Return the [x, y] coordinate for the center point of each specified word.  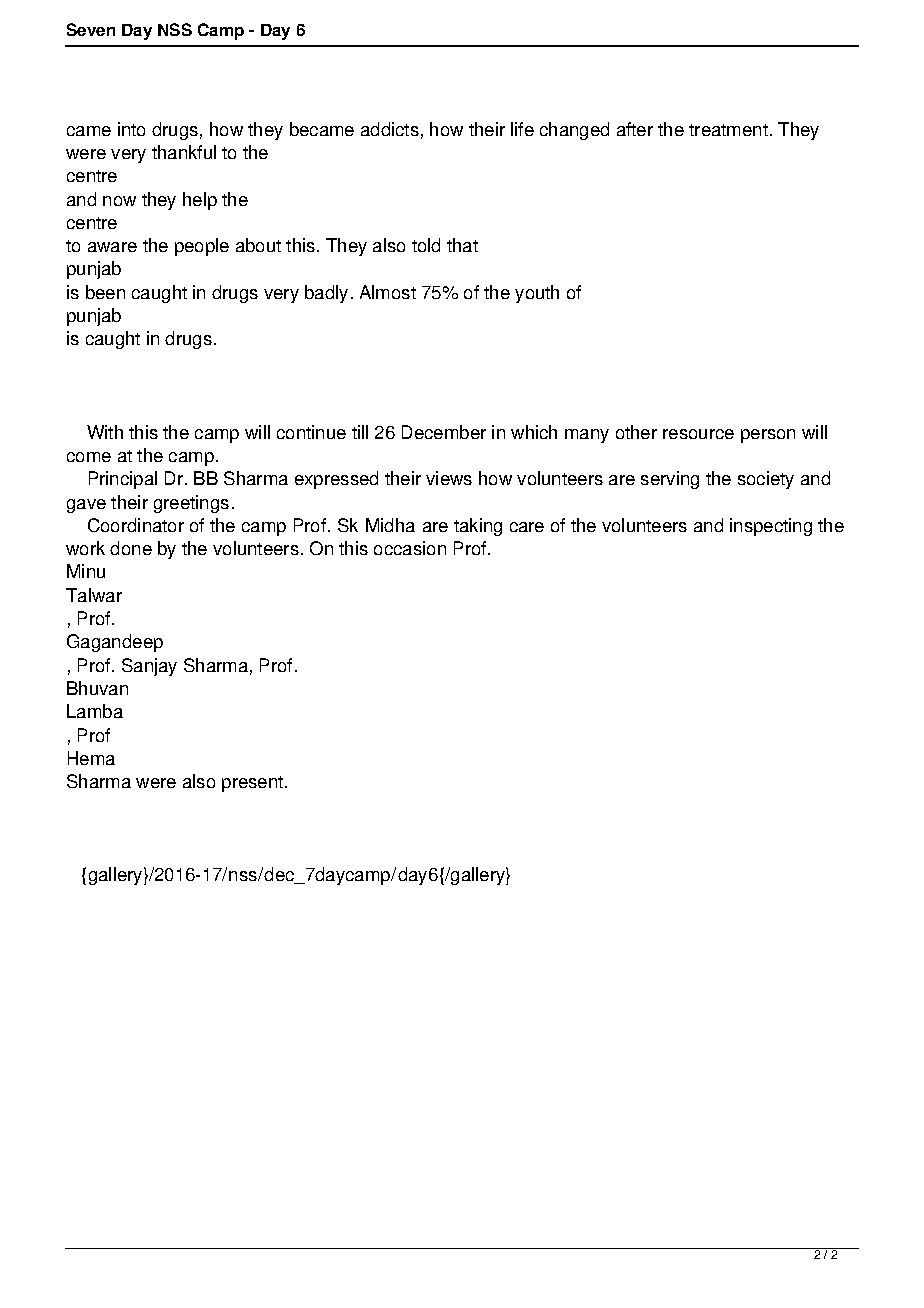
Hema [91, 758]
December [444, 432]
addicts [390, 129]
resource [698, 434]
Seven [91, 29]
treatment [728, 130]
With [105, 432]
